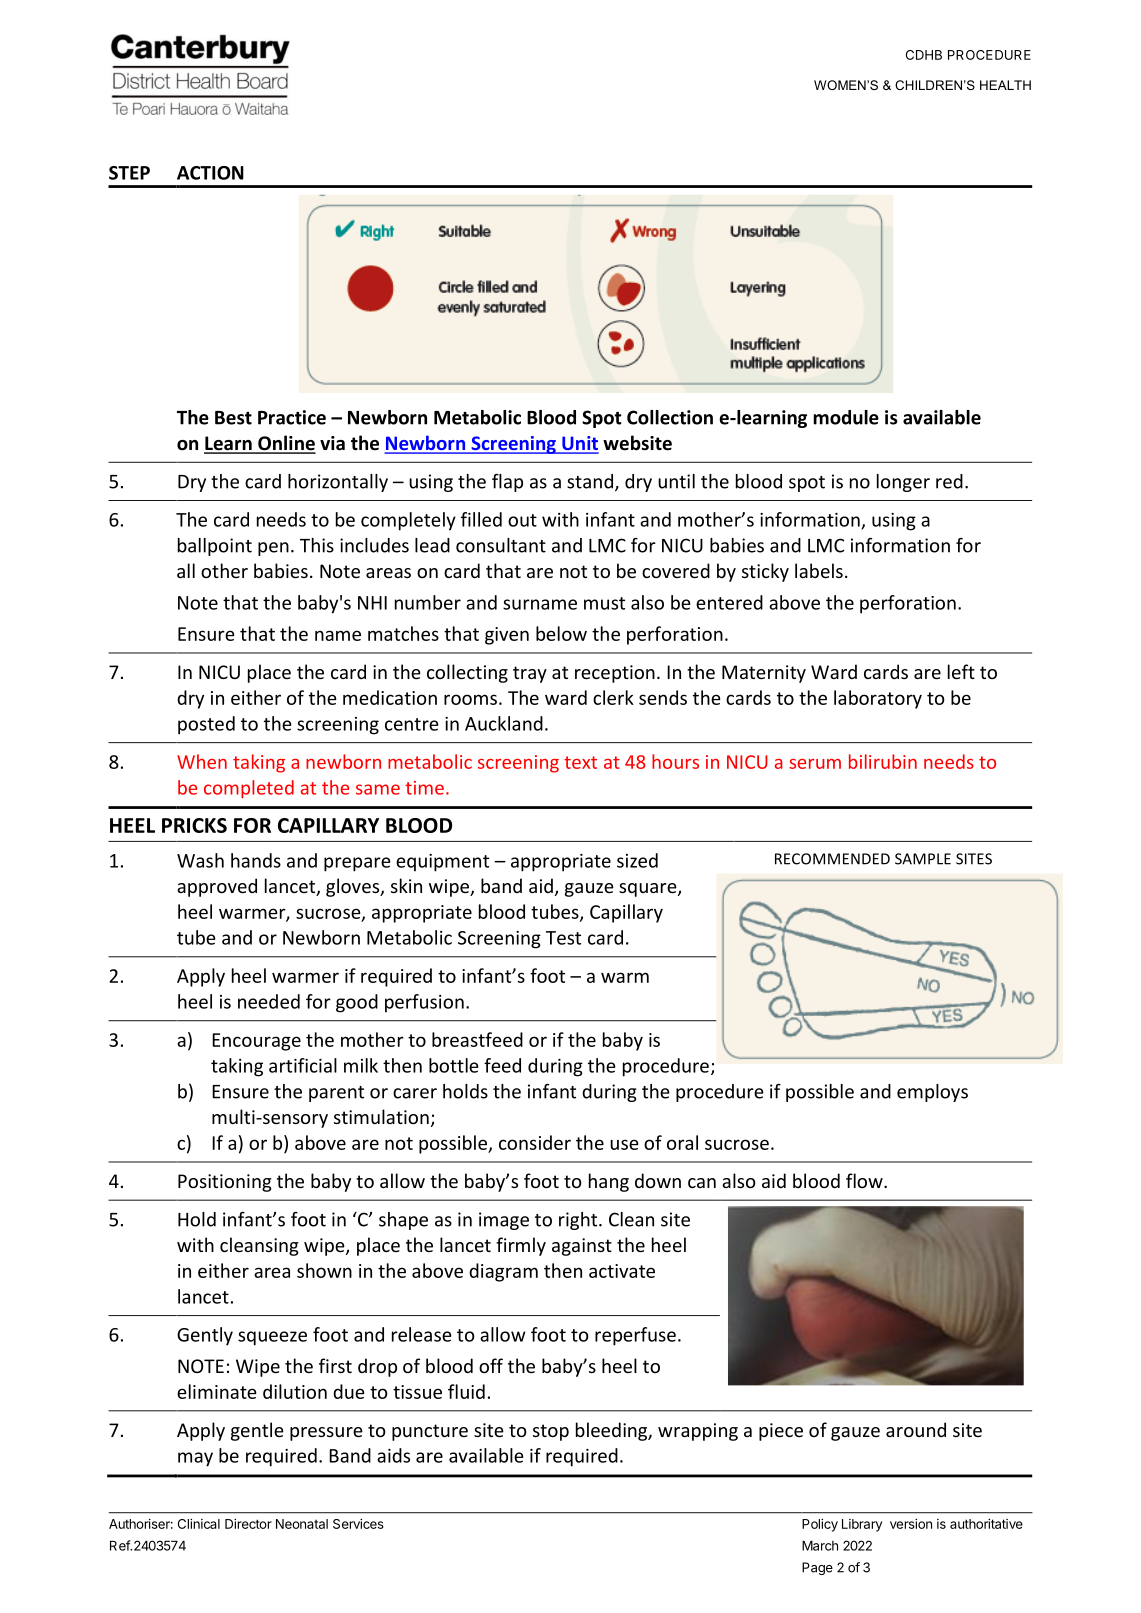 This screenshot has height=1613, width=1141. I want to click on Director, so click(248, 1524).
